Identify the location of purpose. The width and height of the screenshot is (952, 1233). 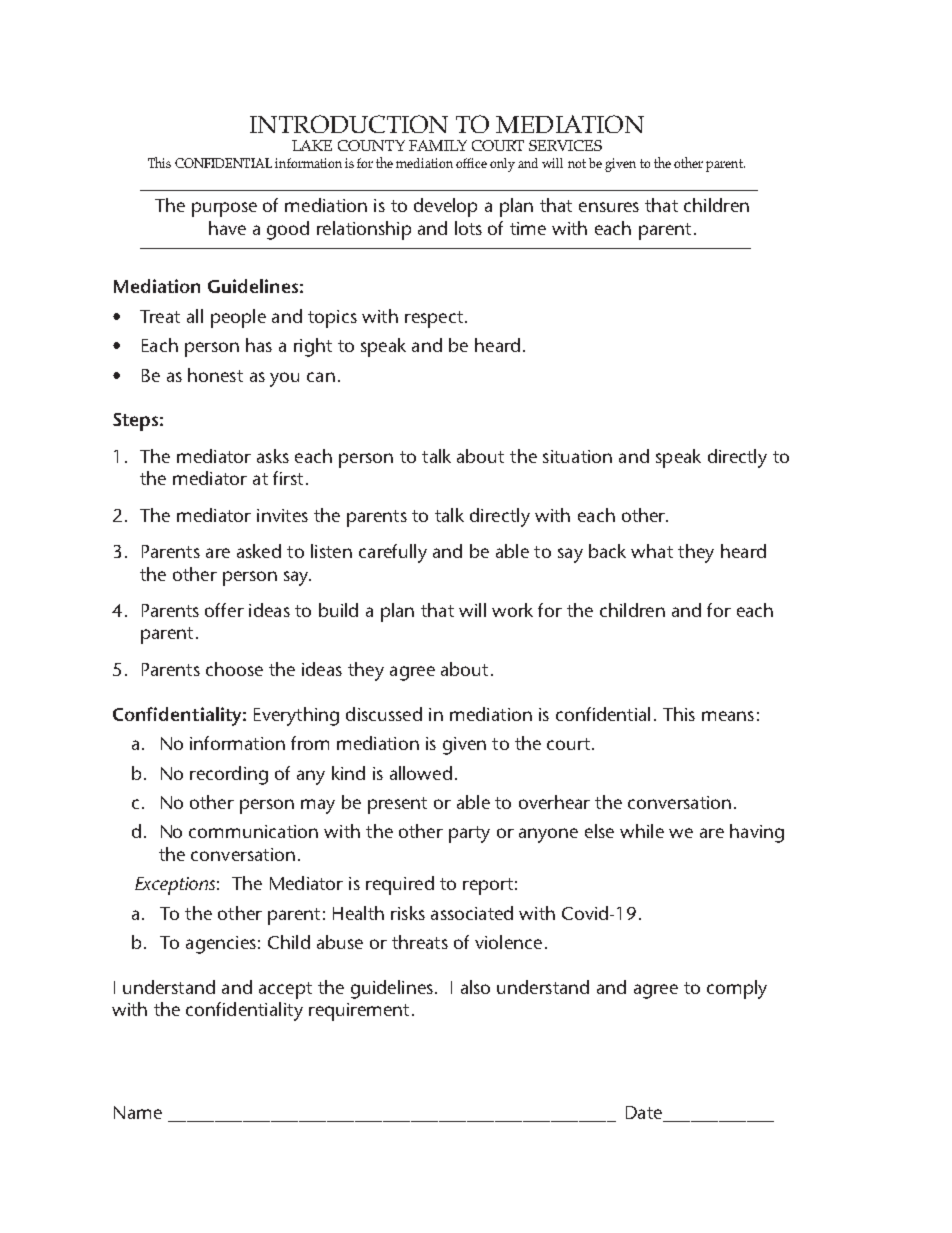
(224, 209).
